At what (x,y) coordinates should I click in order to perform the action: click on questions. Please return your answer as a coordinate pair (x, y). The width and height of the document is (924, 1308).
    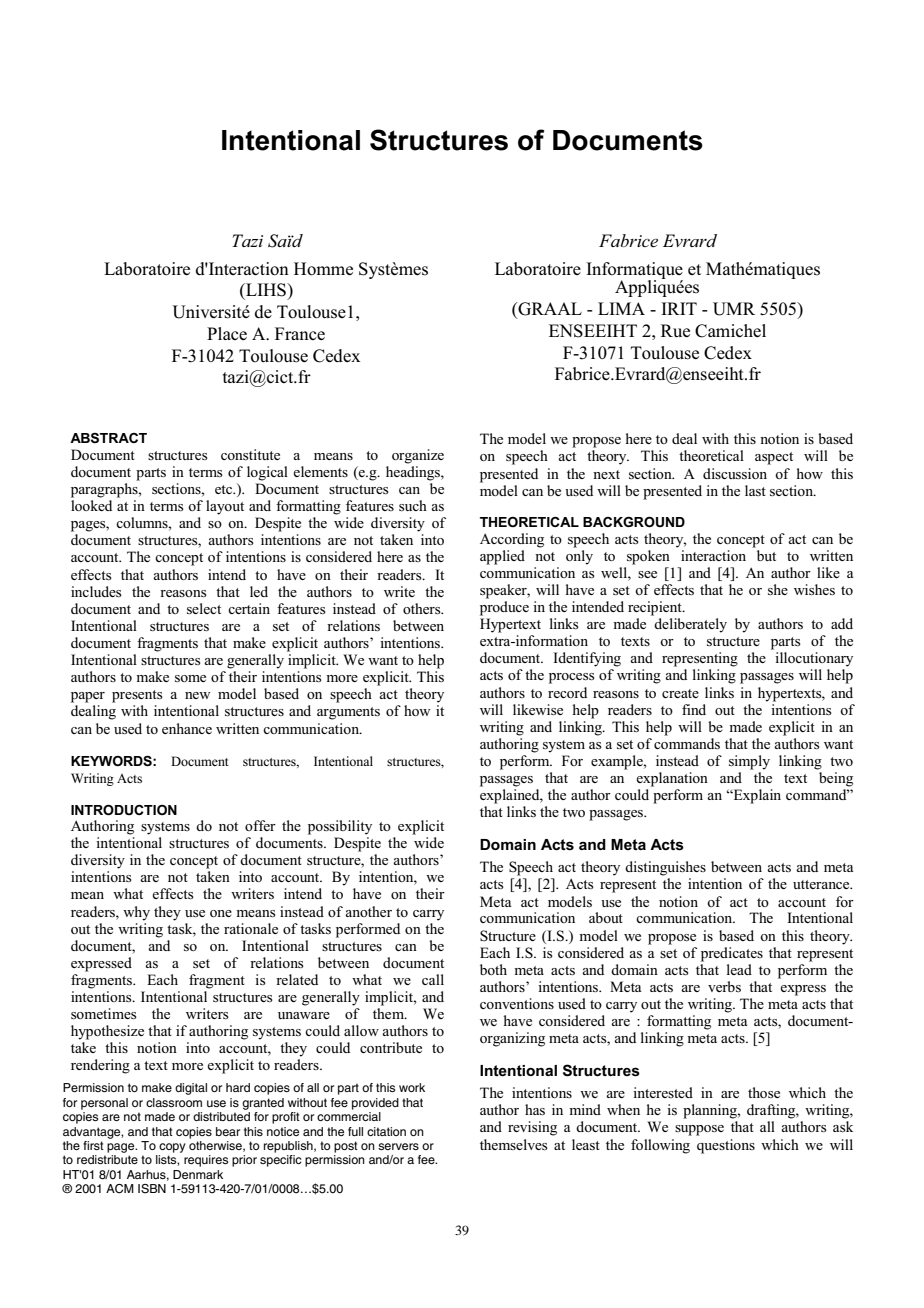
    Looking at the image, I should click on (726, 1146).
